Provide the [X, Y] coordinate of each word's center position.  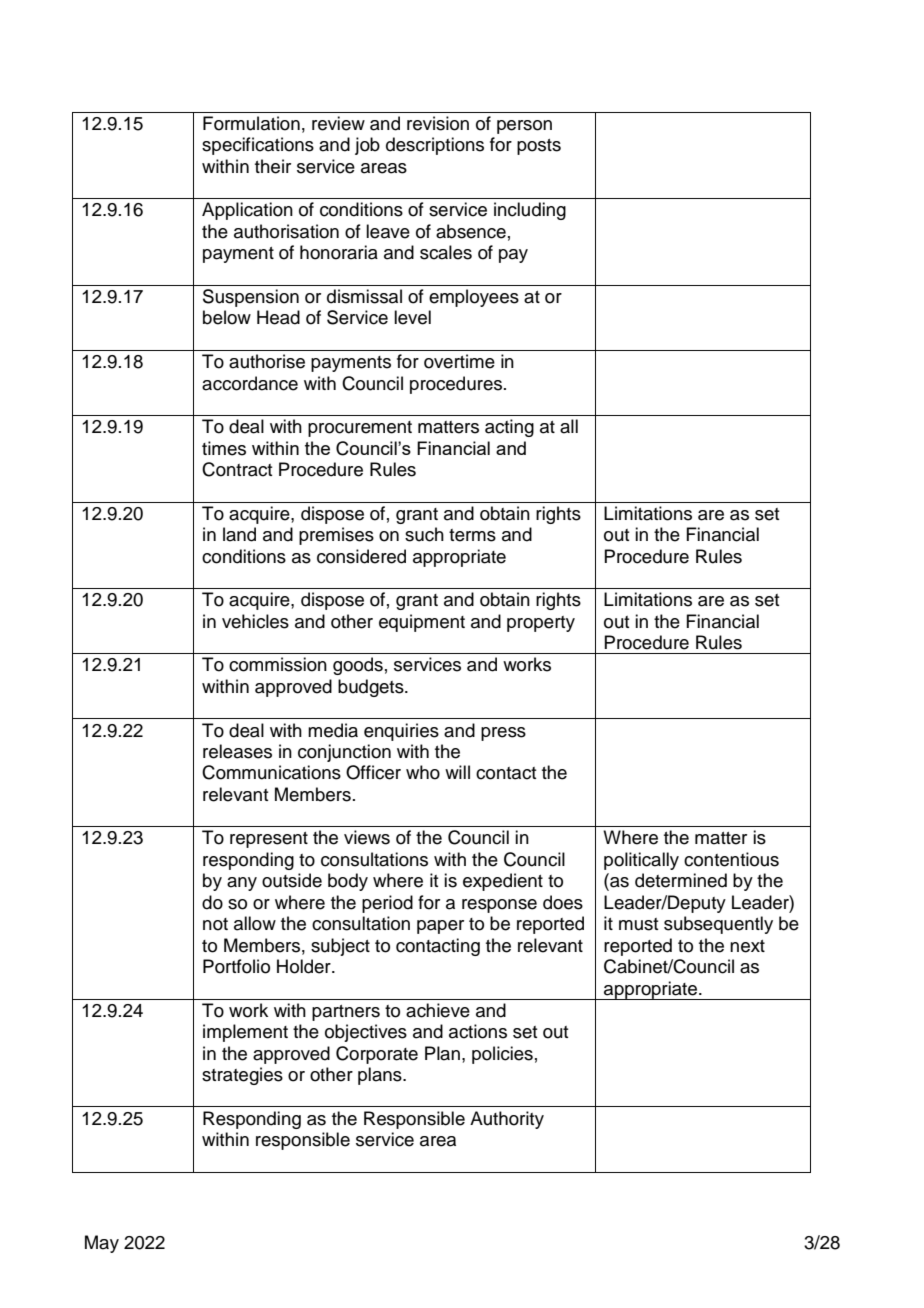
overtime [459, 361]
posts [539, 147]
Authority [507, 1120]
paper [440, 927]
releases [237, 751]
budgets [372, 688]
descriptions [435, 146]
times [224, 448]
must [638, 924]
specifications [258, 146]
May [102, 1244]
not [215, 924]
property [541, 624]
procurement [360, 429]
